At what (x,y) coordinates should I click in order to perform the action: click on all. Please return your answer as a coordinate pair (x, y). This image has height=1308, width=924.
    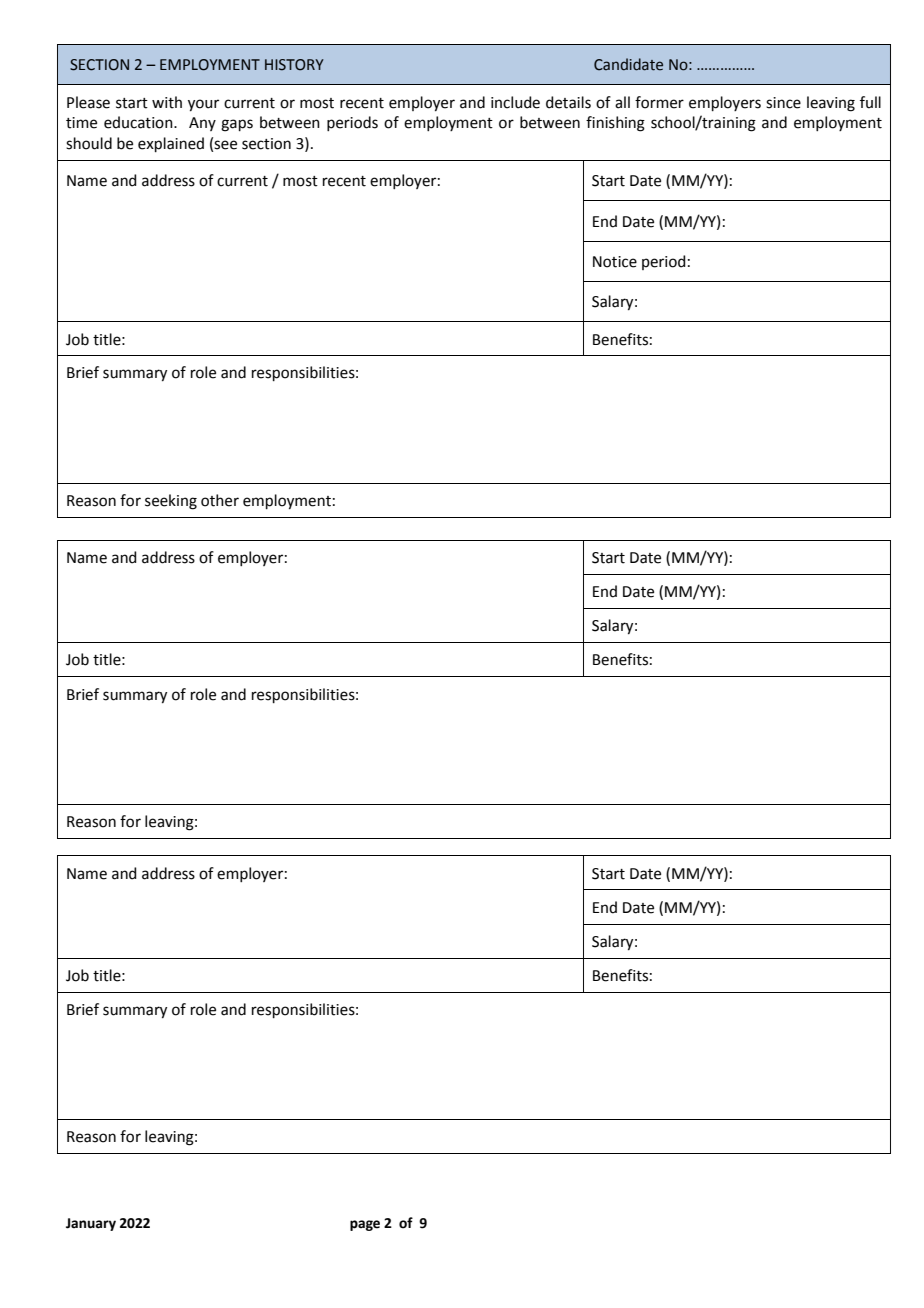
    Looking at the image, I should click on (622, 102).
